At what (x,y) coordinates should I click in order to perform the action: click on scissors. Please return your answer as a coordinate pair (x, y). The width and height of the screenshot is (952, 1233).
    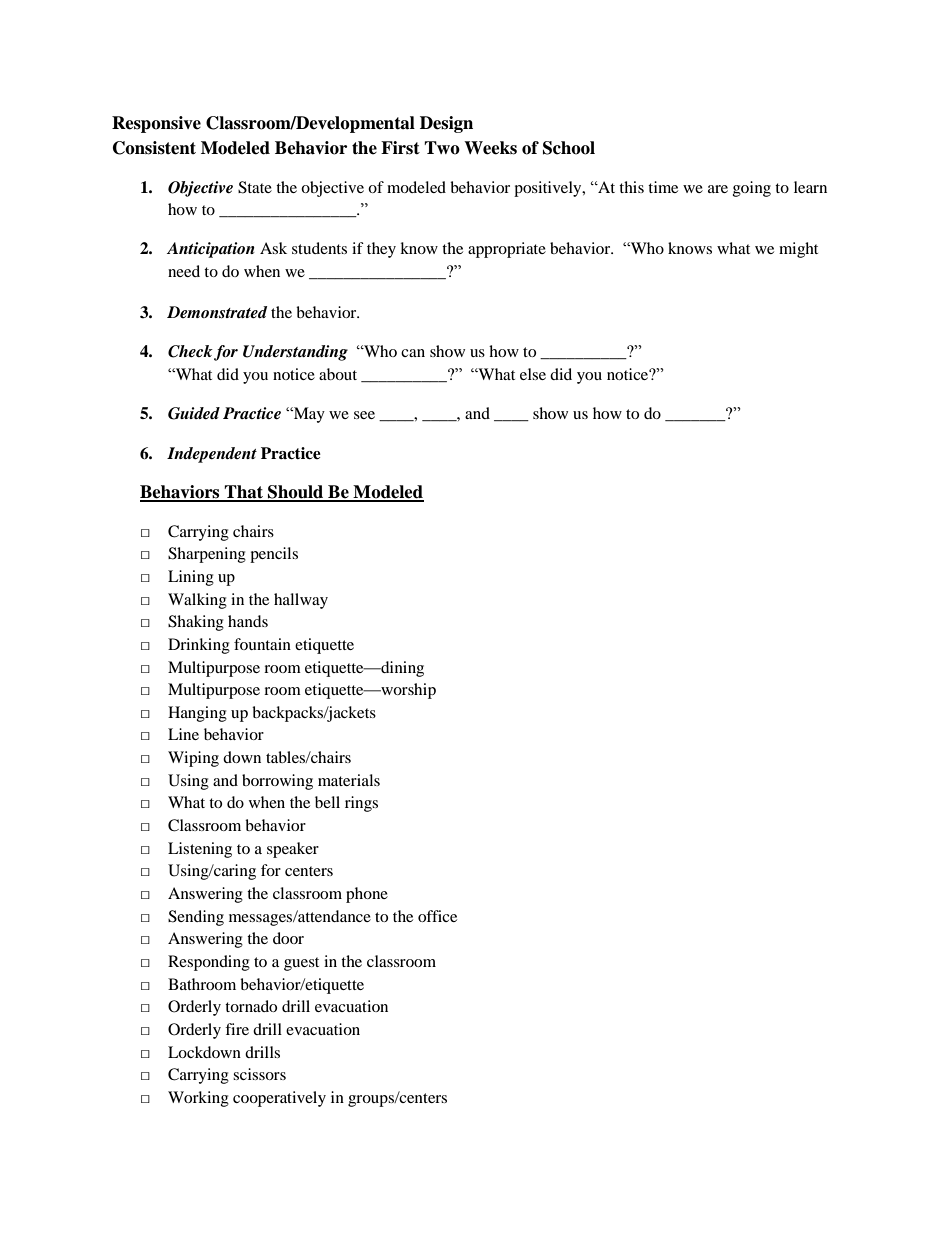
    Looking at the image, I should click on (259, 1074).
